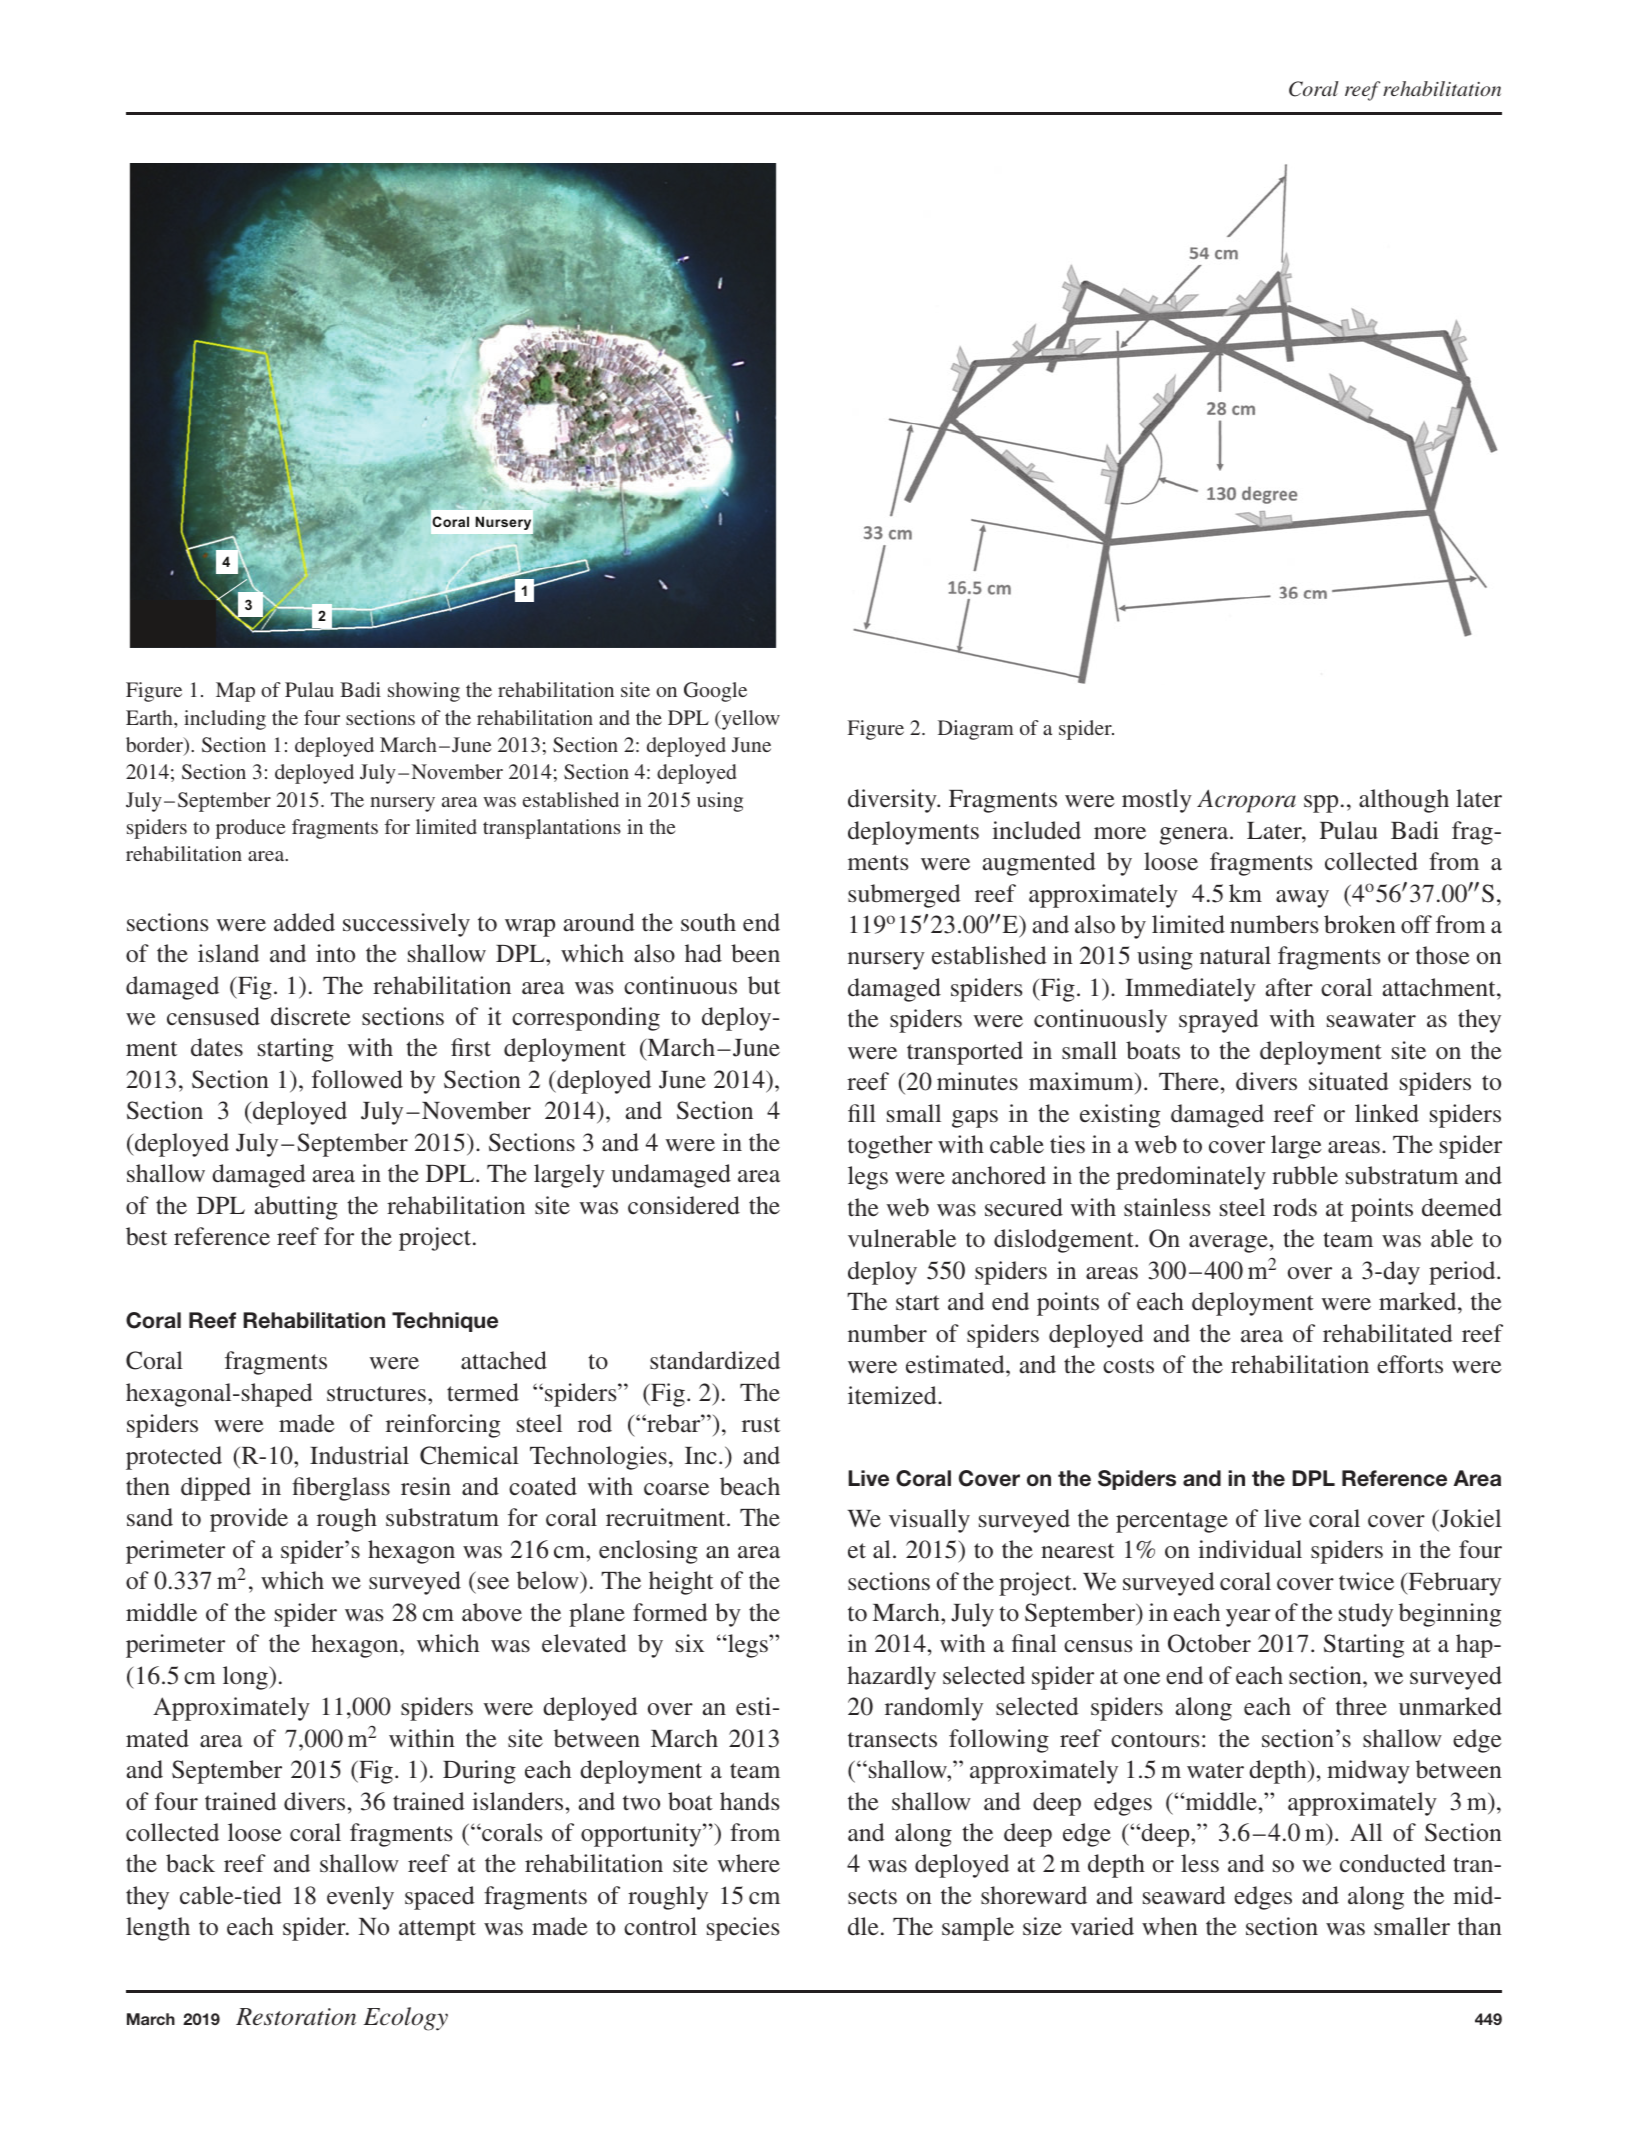 This screenshot has width=1633, height=2146. Describe the element at coordinates (311, 1016) in the screenshot. I see `discrete` at that location.
